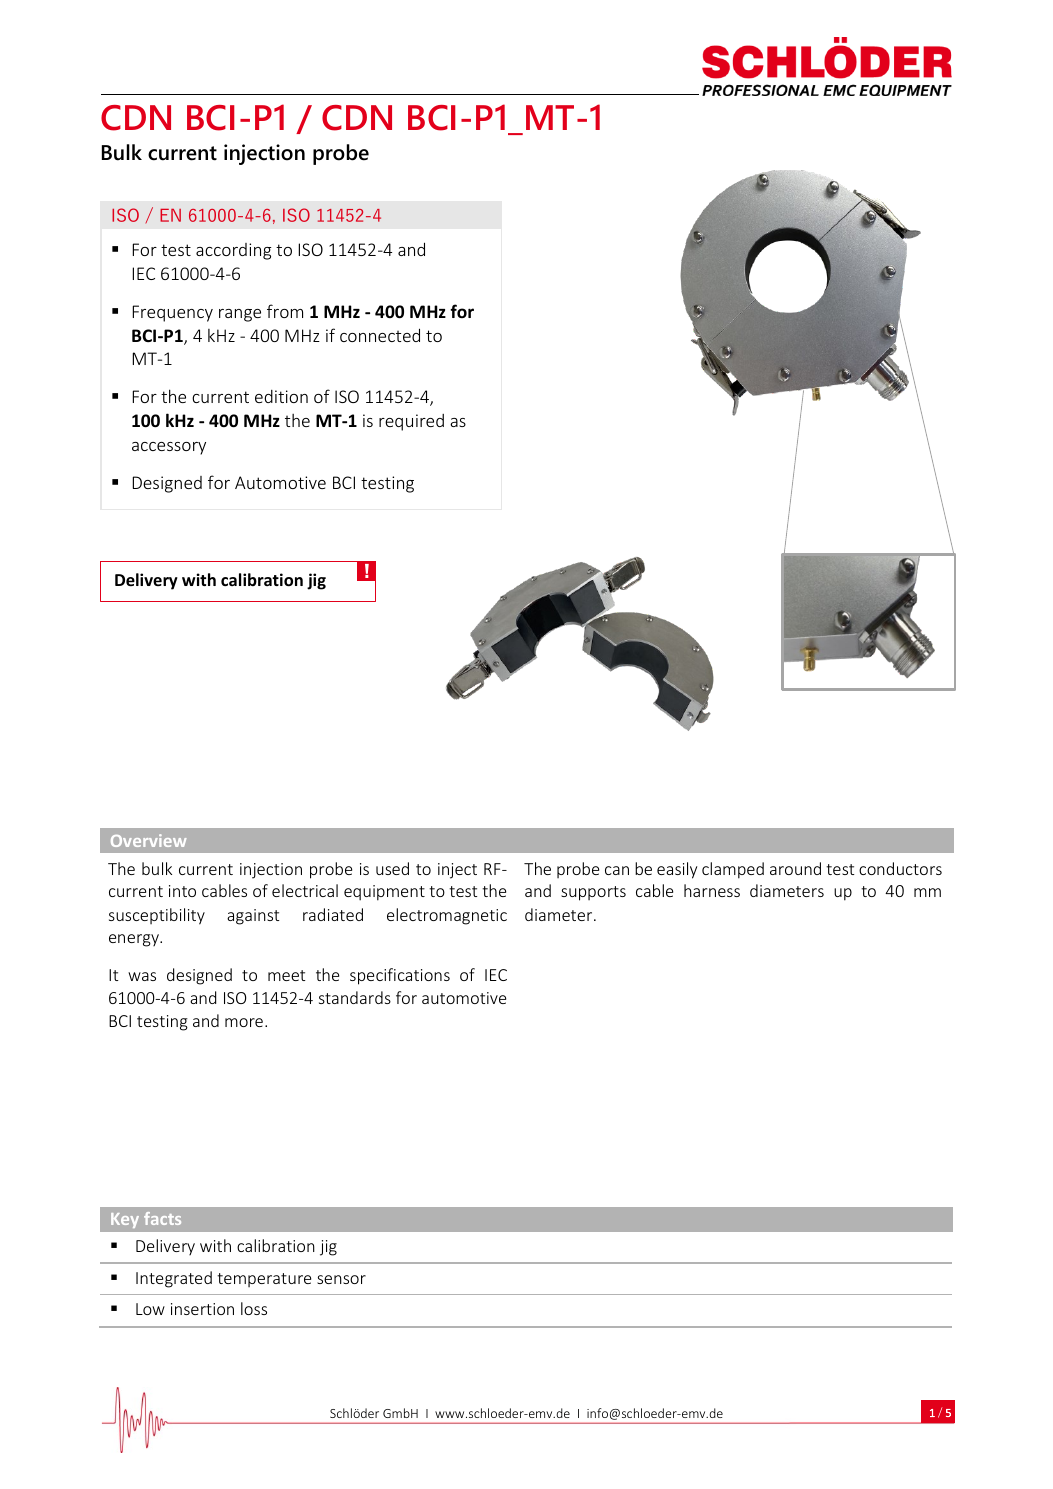 This image has width=1053, height=1489. What do you see at coordinates (233, 251) in the image?
I see `according` at bounding box center [233, 251].
